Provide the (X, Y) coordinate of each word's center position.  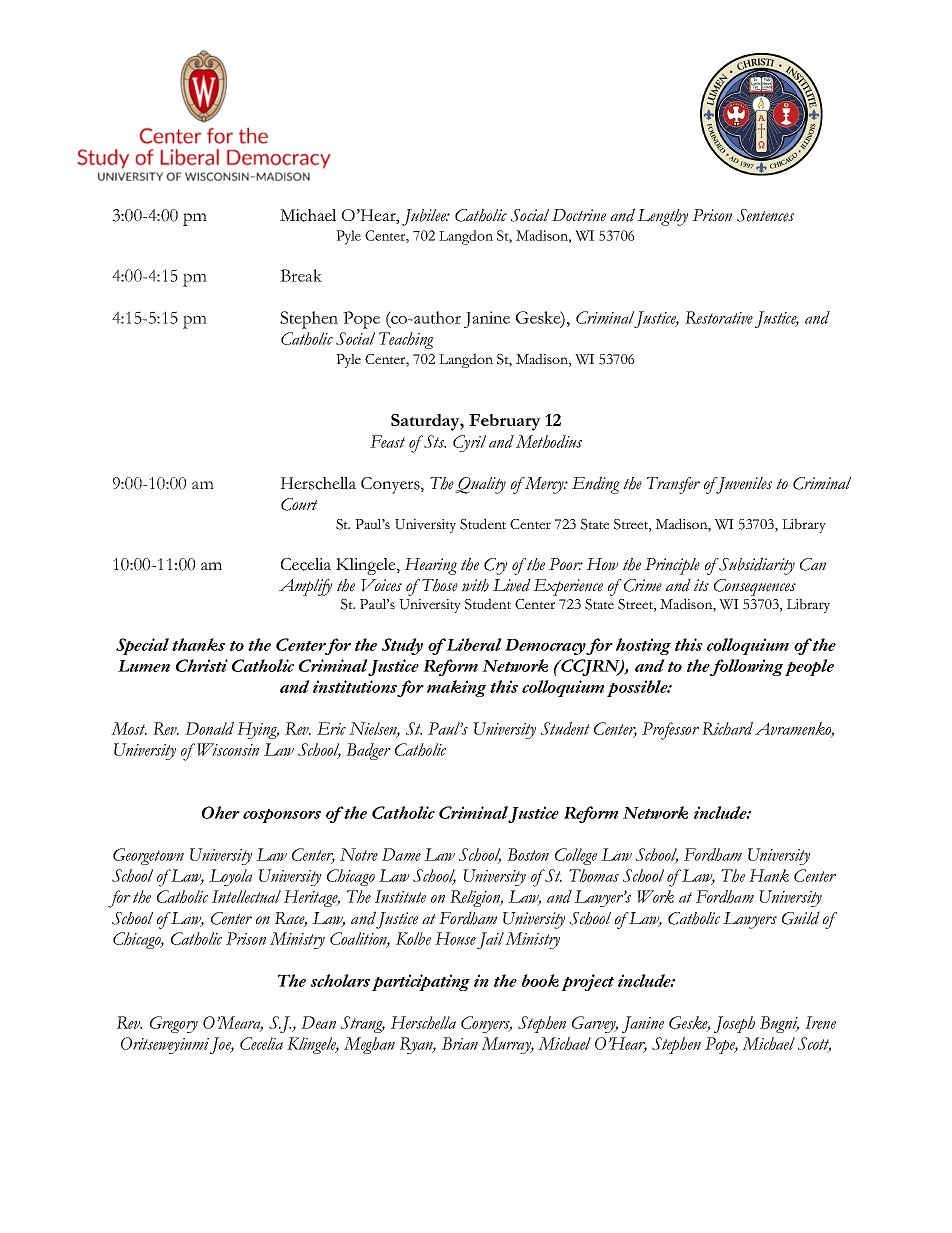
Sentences (765, 215)
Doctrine (579, 215)
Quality (480, 485)
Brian (460, 1043)
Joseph (734, 1024)
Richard (727, 728)
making (456, 688)
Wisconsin (228, 749)
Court (299, 504)
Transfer (673, 485)
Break (301, 275)
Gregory (174, 1024)
